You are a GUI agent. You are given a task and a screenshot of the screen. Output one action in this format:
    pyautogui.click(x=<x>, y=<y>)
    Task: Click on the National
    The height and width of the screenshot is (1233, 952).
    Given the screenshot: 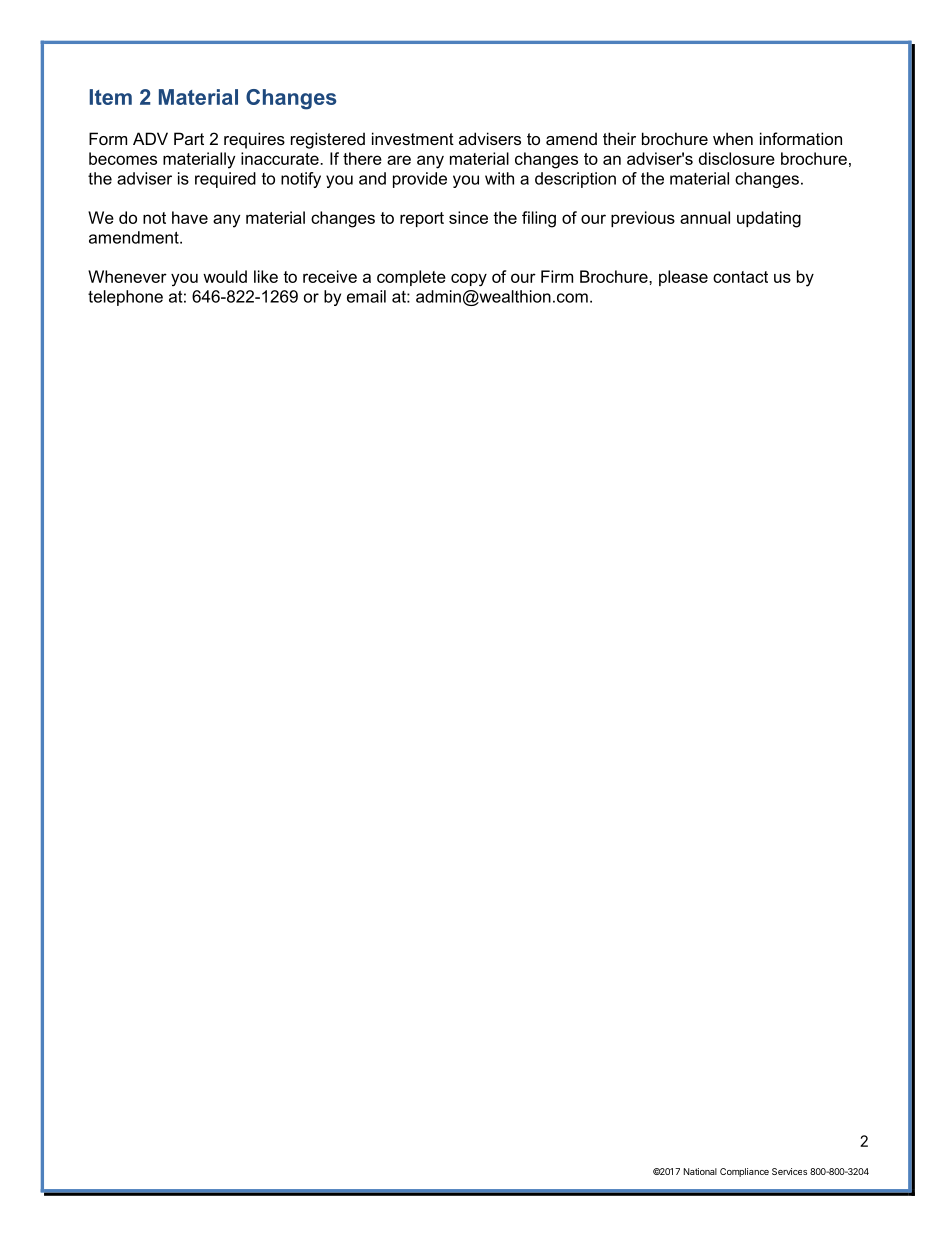 What is the action you would take?
    pyautogui.click(x=700, y=1171)
